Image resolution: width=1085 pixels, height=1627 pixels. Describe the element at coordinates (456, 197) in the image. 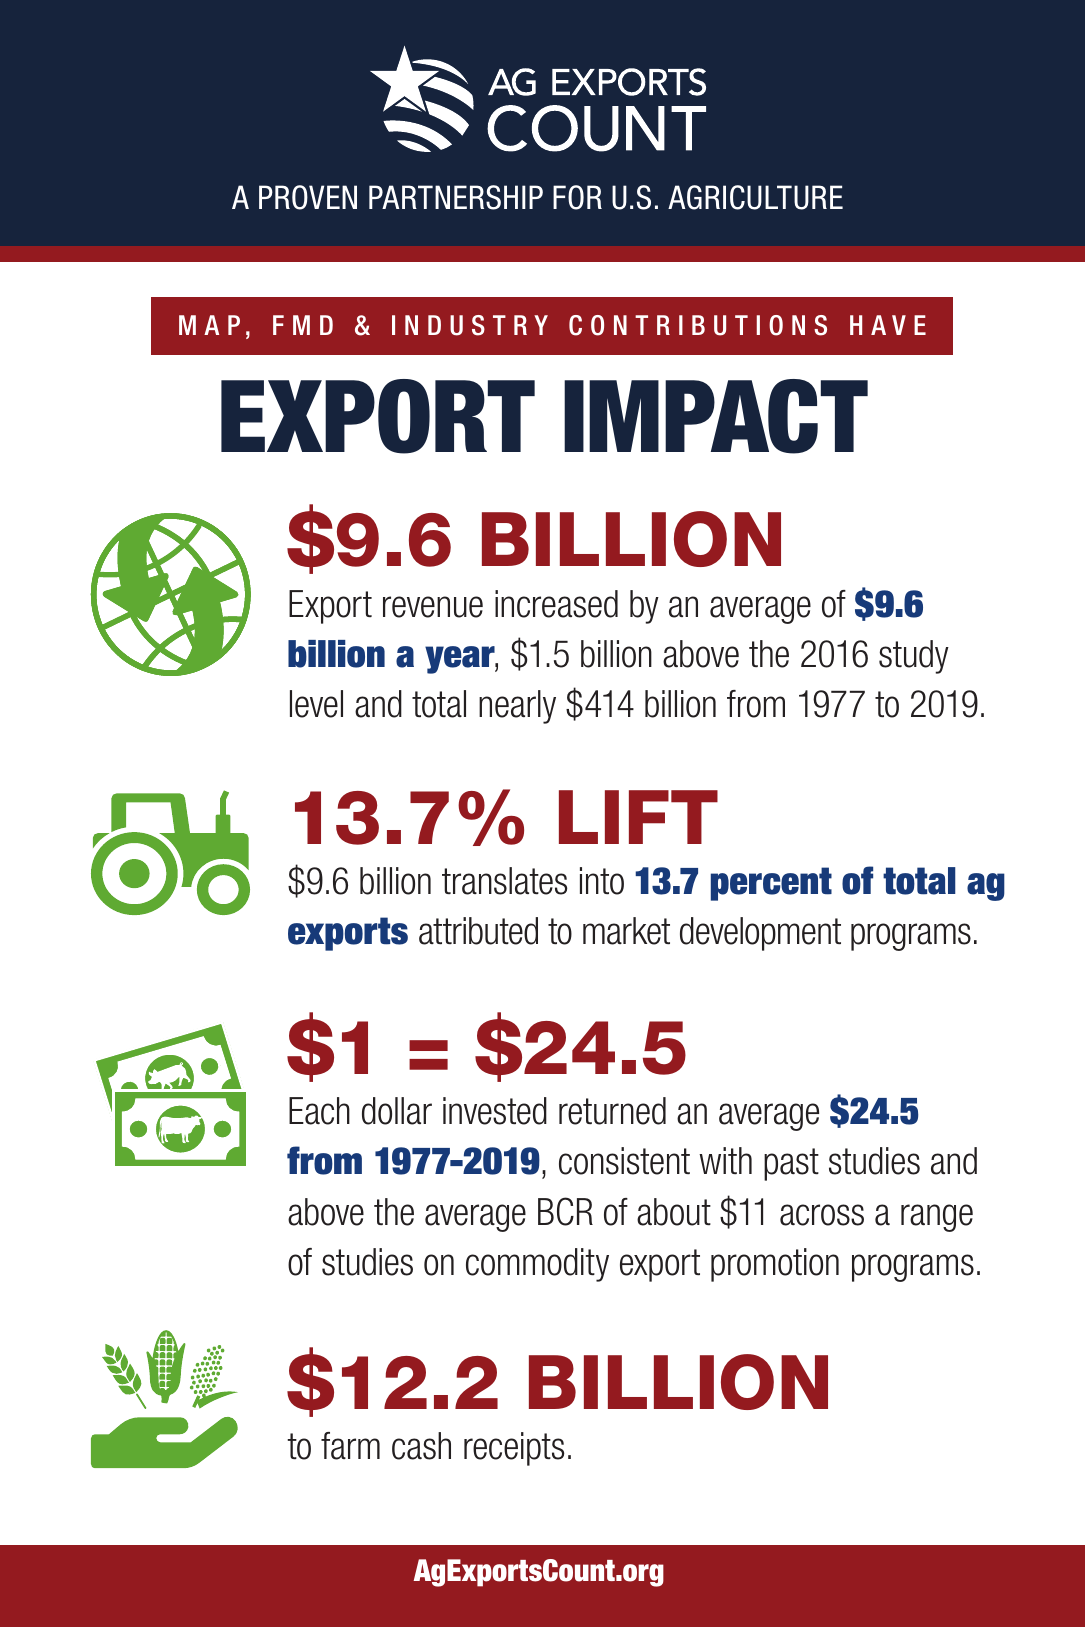

I see `PARTNERSHIP` at that location.
